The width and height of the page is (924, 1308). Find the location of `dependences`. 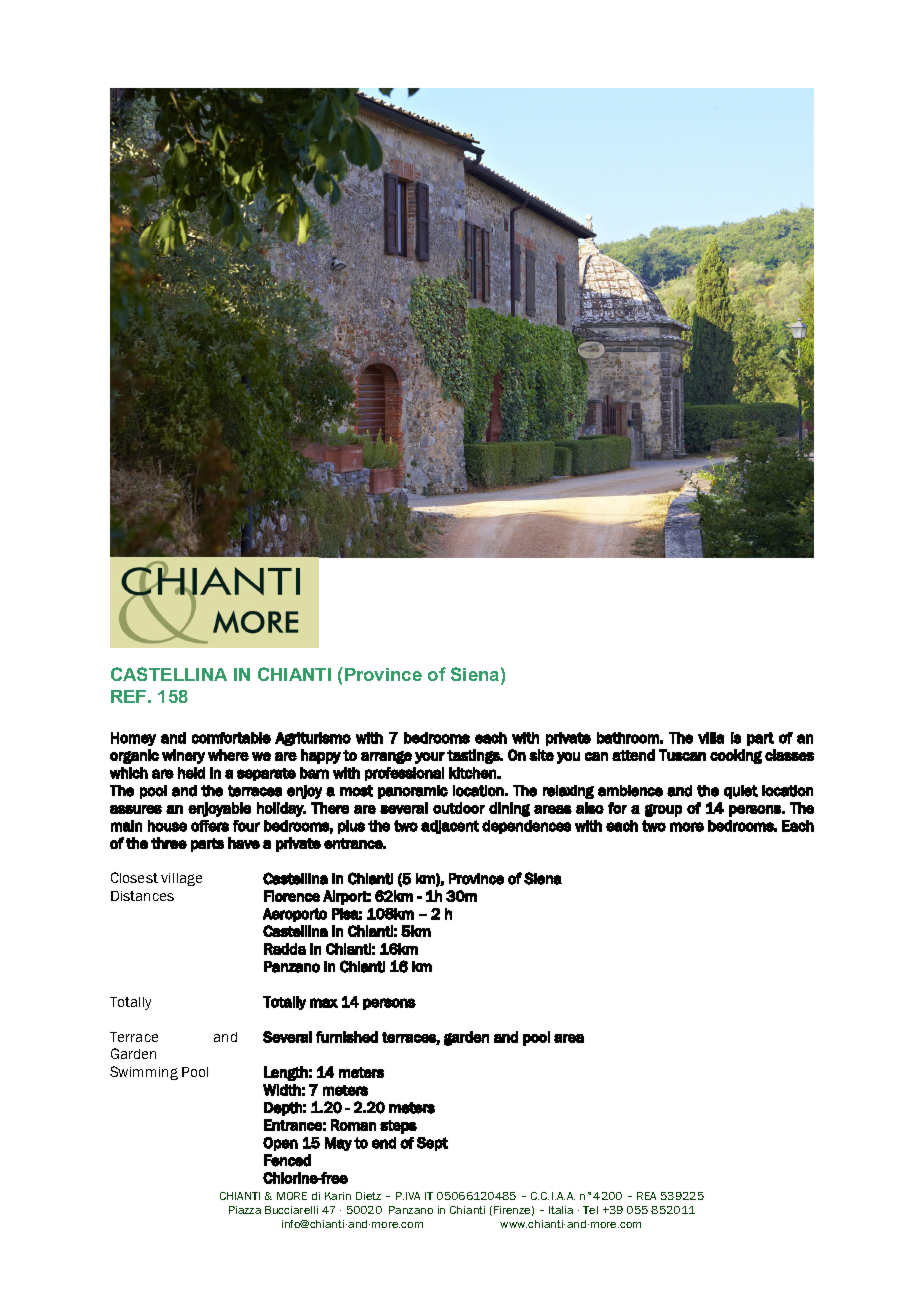

dependences is located at coordinates (526, 827).
